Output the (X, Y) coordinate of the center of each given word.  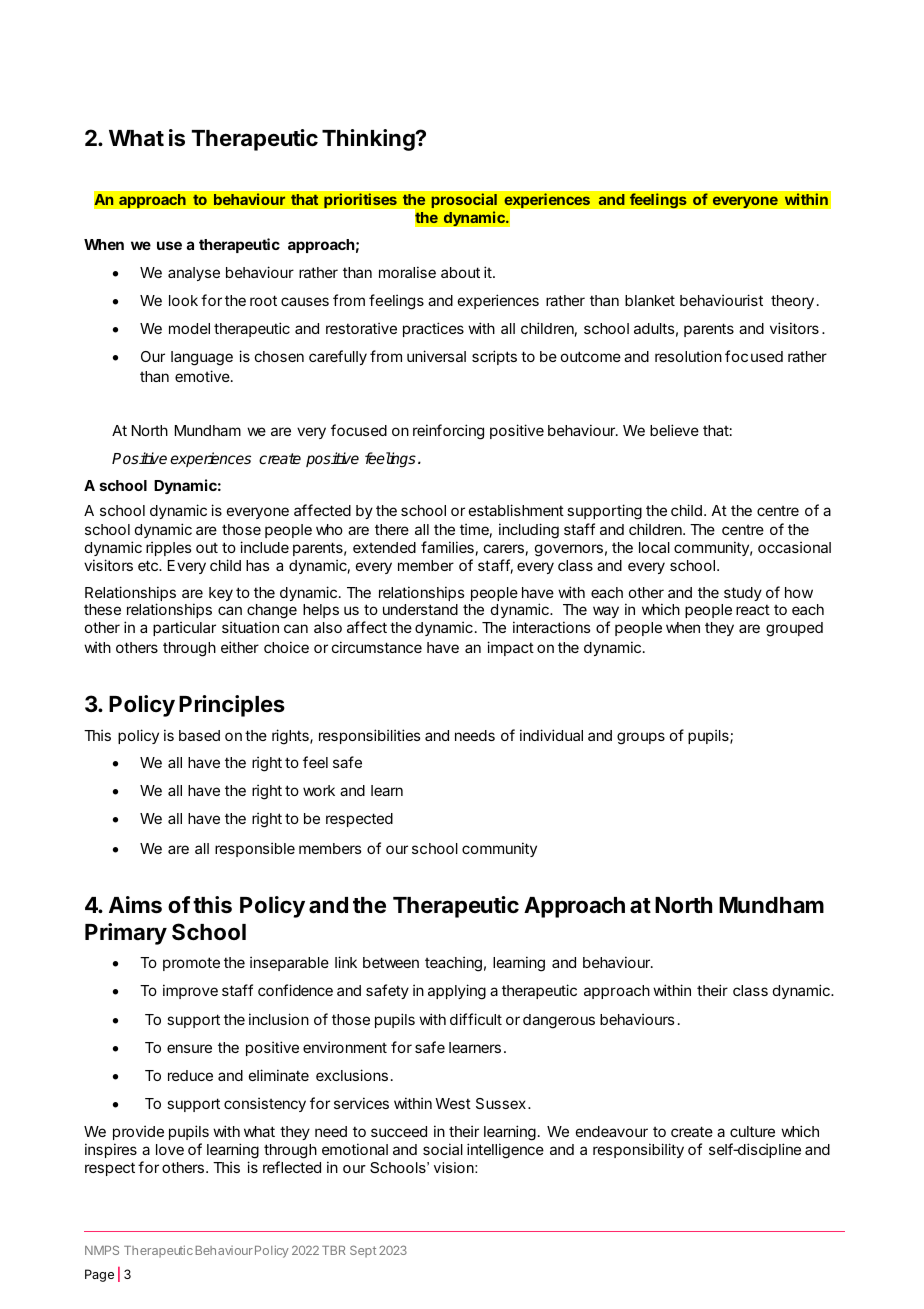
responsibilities (370, 736)
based (199, 735)
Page (99, 1275)
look (183, 300)
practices (433, 329)
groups (641, 738)
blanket (650, 300)
